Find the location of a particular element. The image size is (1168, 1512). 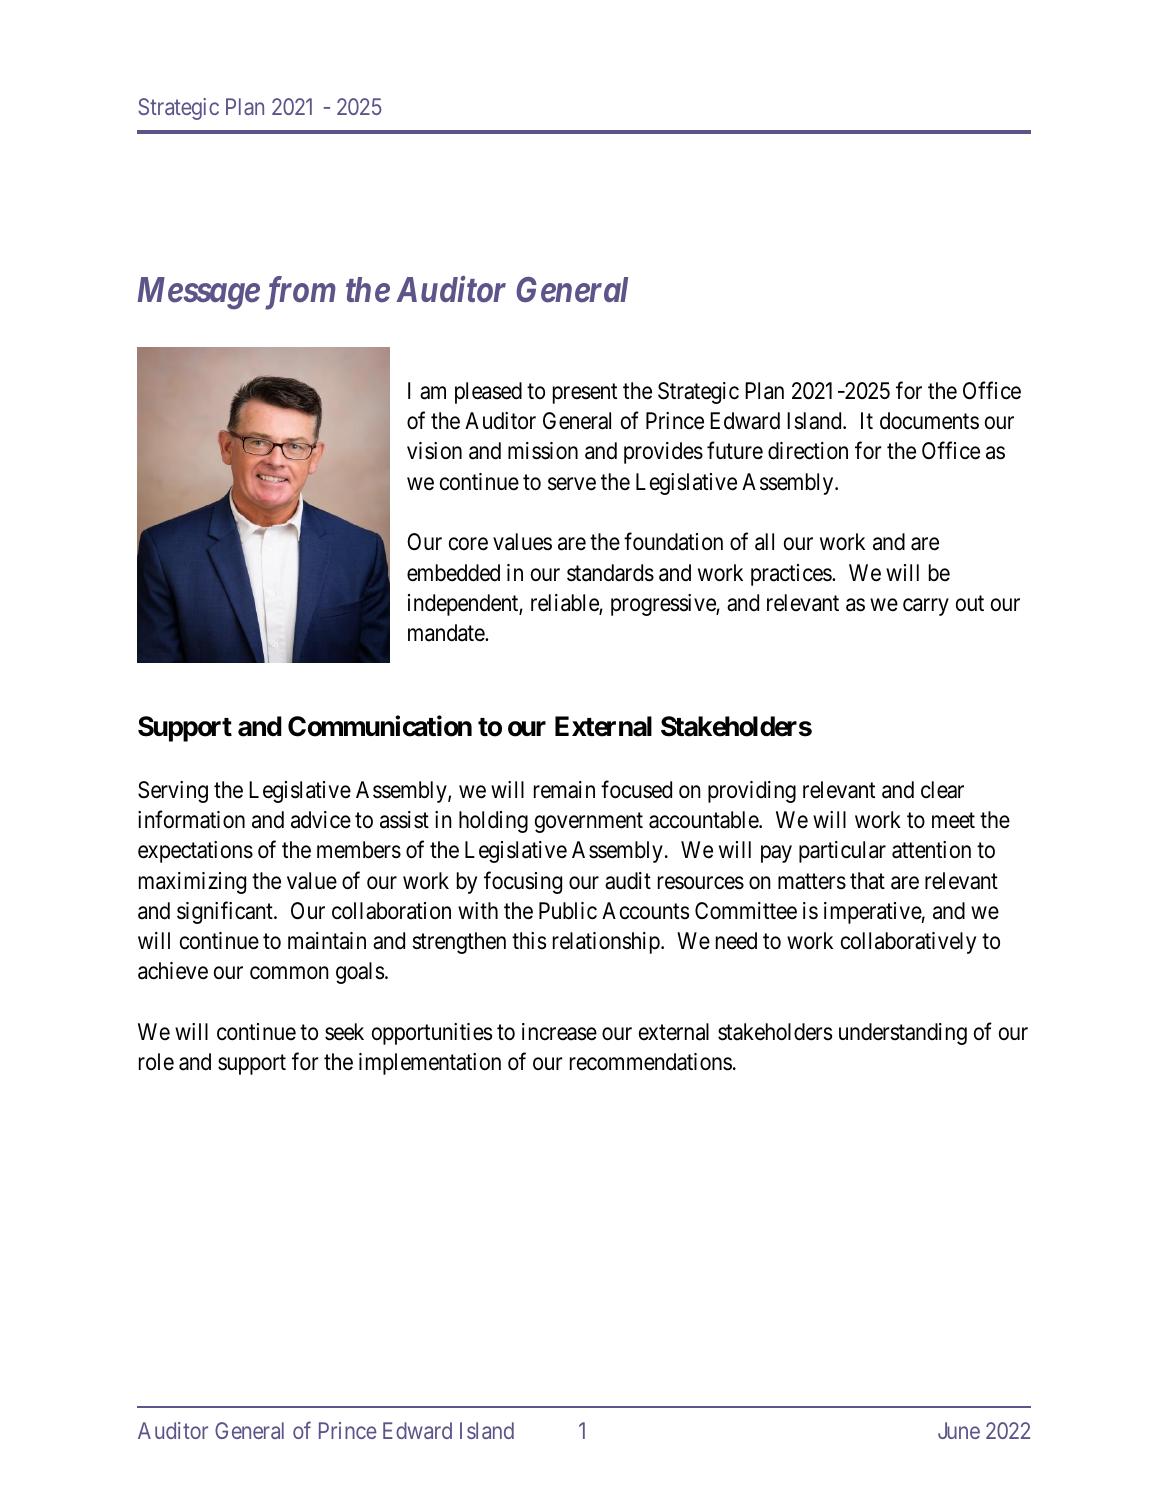

expectations is located at coordinates (195, 852).
